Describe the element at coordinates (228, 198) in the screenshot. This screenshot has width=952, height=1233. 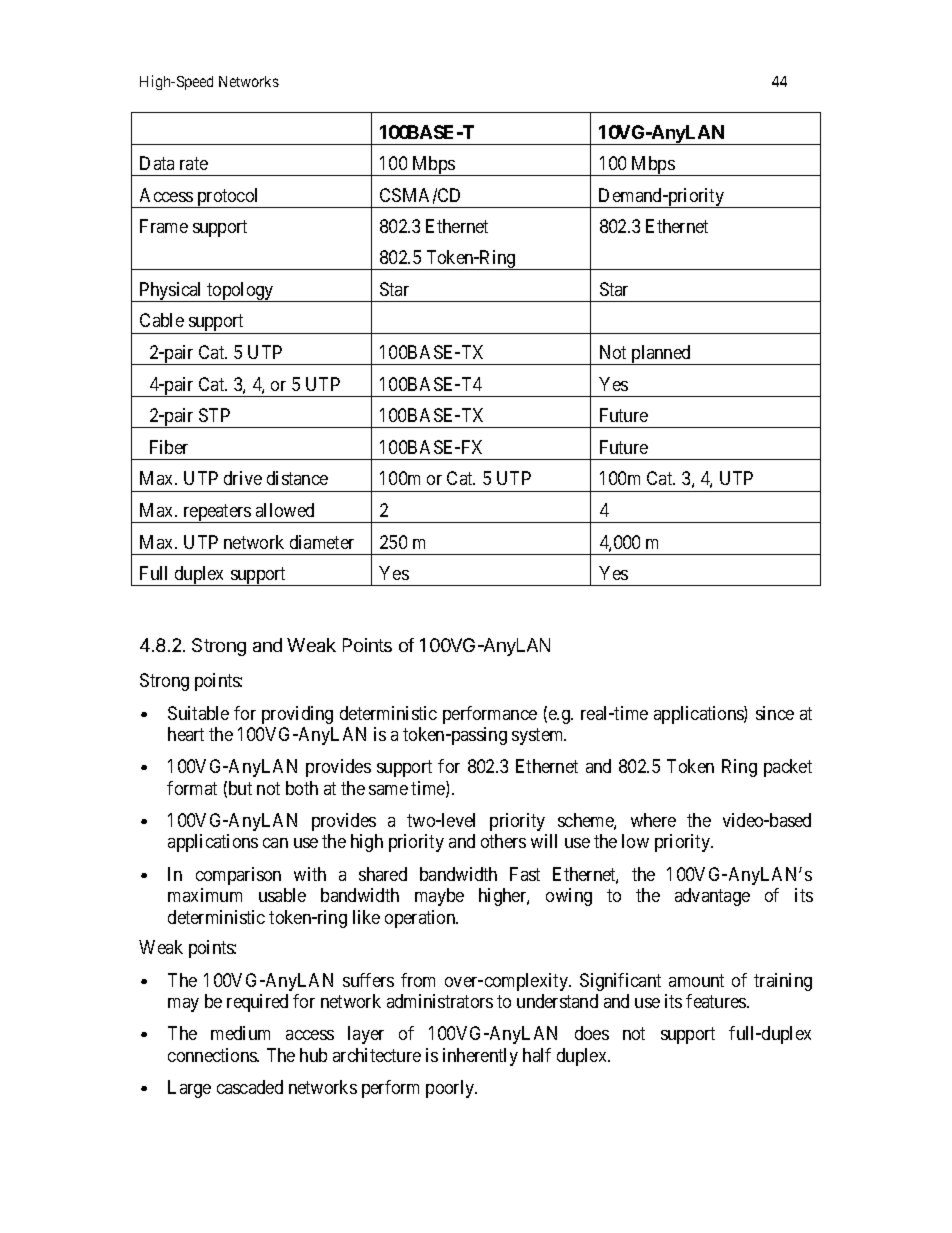
I see `protocol` at that location.
